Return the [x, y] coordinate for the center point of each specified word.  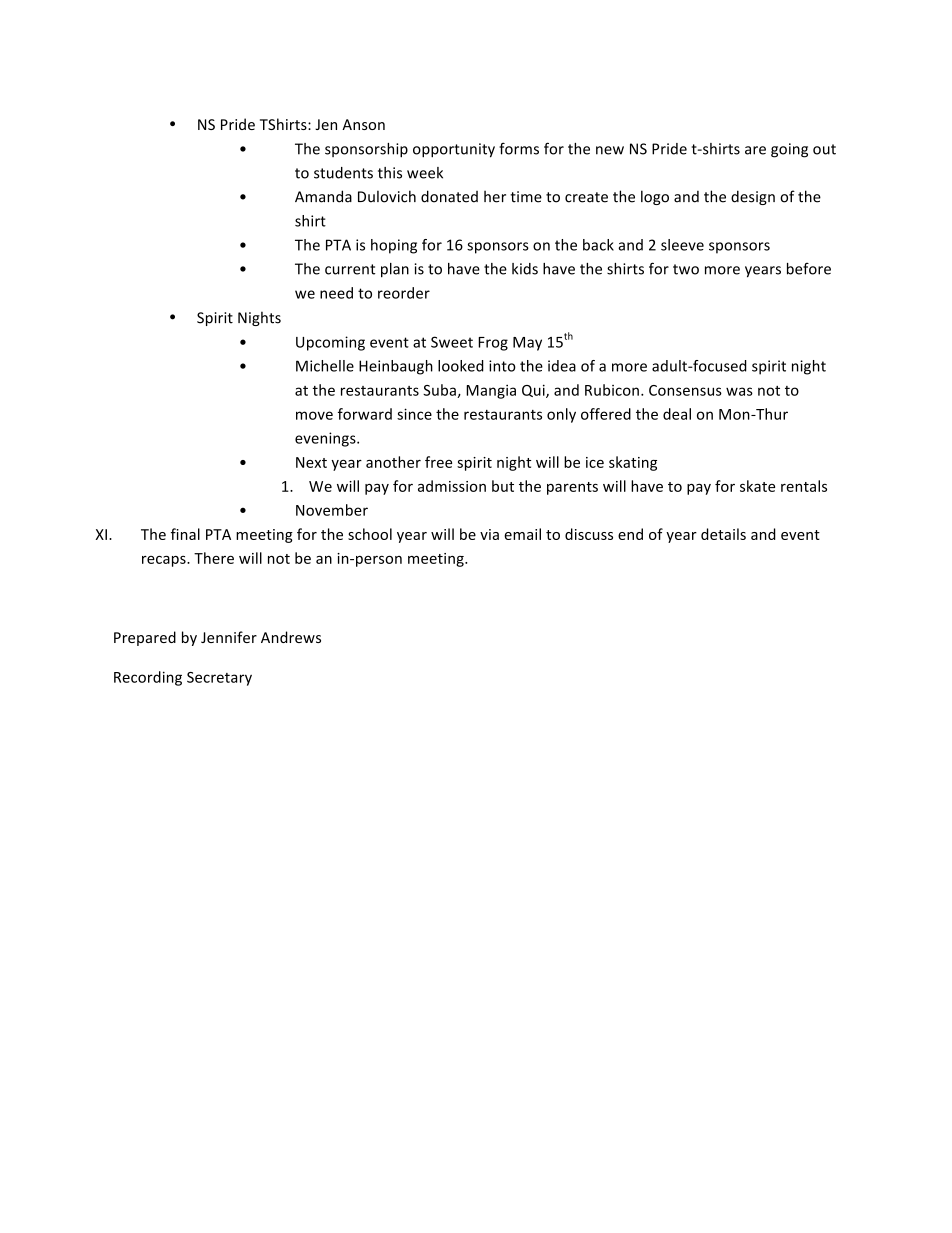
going [789, 150]
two [686, 269]
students [343, 173]
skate [757, 486]
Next [311, 462]
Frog [493, 344]
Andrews [291, 637]
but [503, 486]
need [336, 293]
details [723, 534]
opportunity [454, 150]
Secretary [219, 679]
